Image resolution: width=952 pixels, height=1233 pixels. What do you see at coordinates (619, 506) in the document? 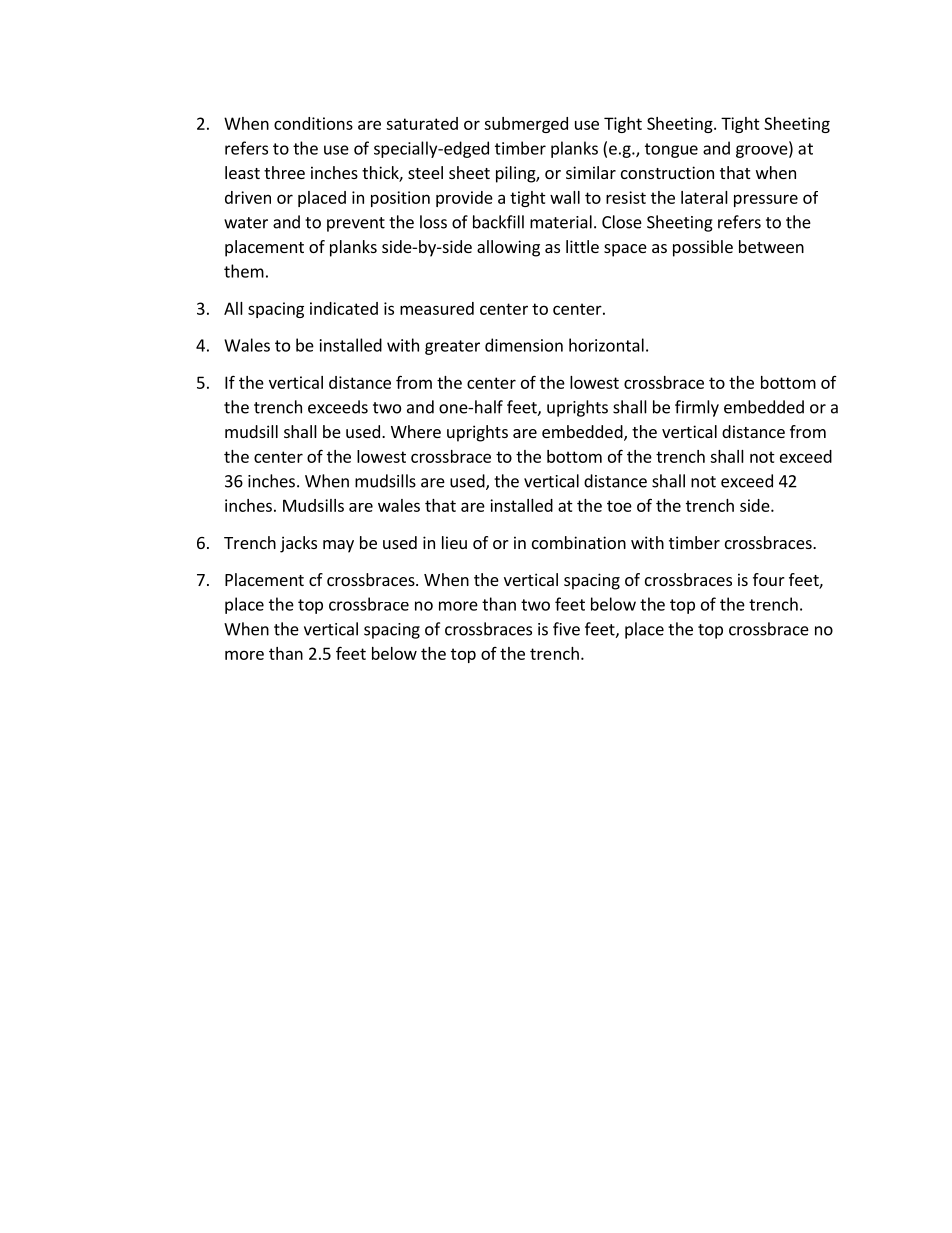
I see `toe` at bounding box center [619, 506].
